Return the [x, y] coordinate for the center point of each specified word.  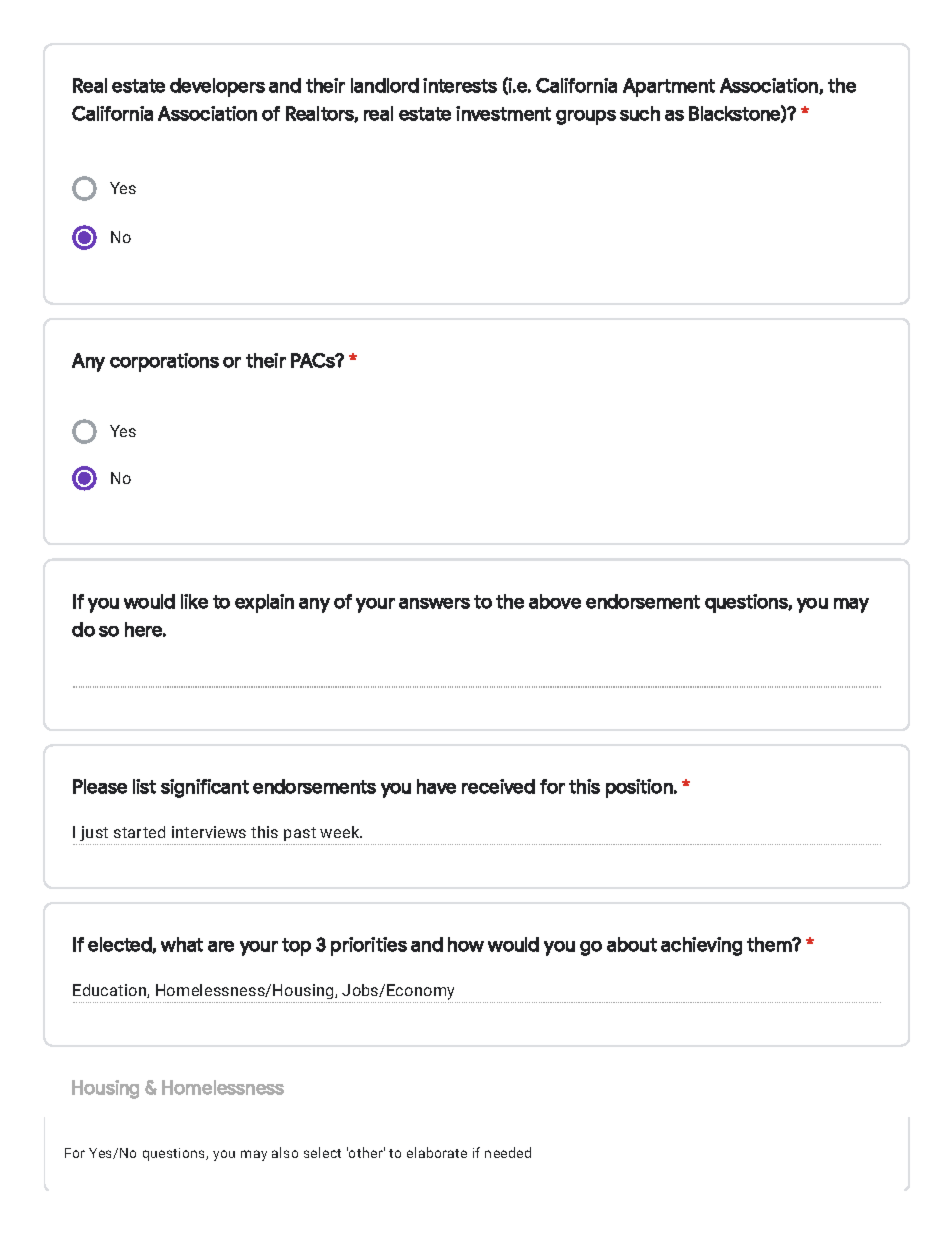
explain [264, 603]
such [640, 113]
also [285, 1152]
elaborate [437, 1152]
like [194, 601]
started [139, 832]
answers [434, 603]
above [555, 601]
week [341, 832]
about [632, 944]
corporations [164, 362]
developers [217, 87]
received [498, 786]
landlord [385, 85]
